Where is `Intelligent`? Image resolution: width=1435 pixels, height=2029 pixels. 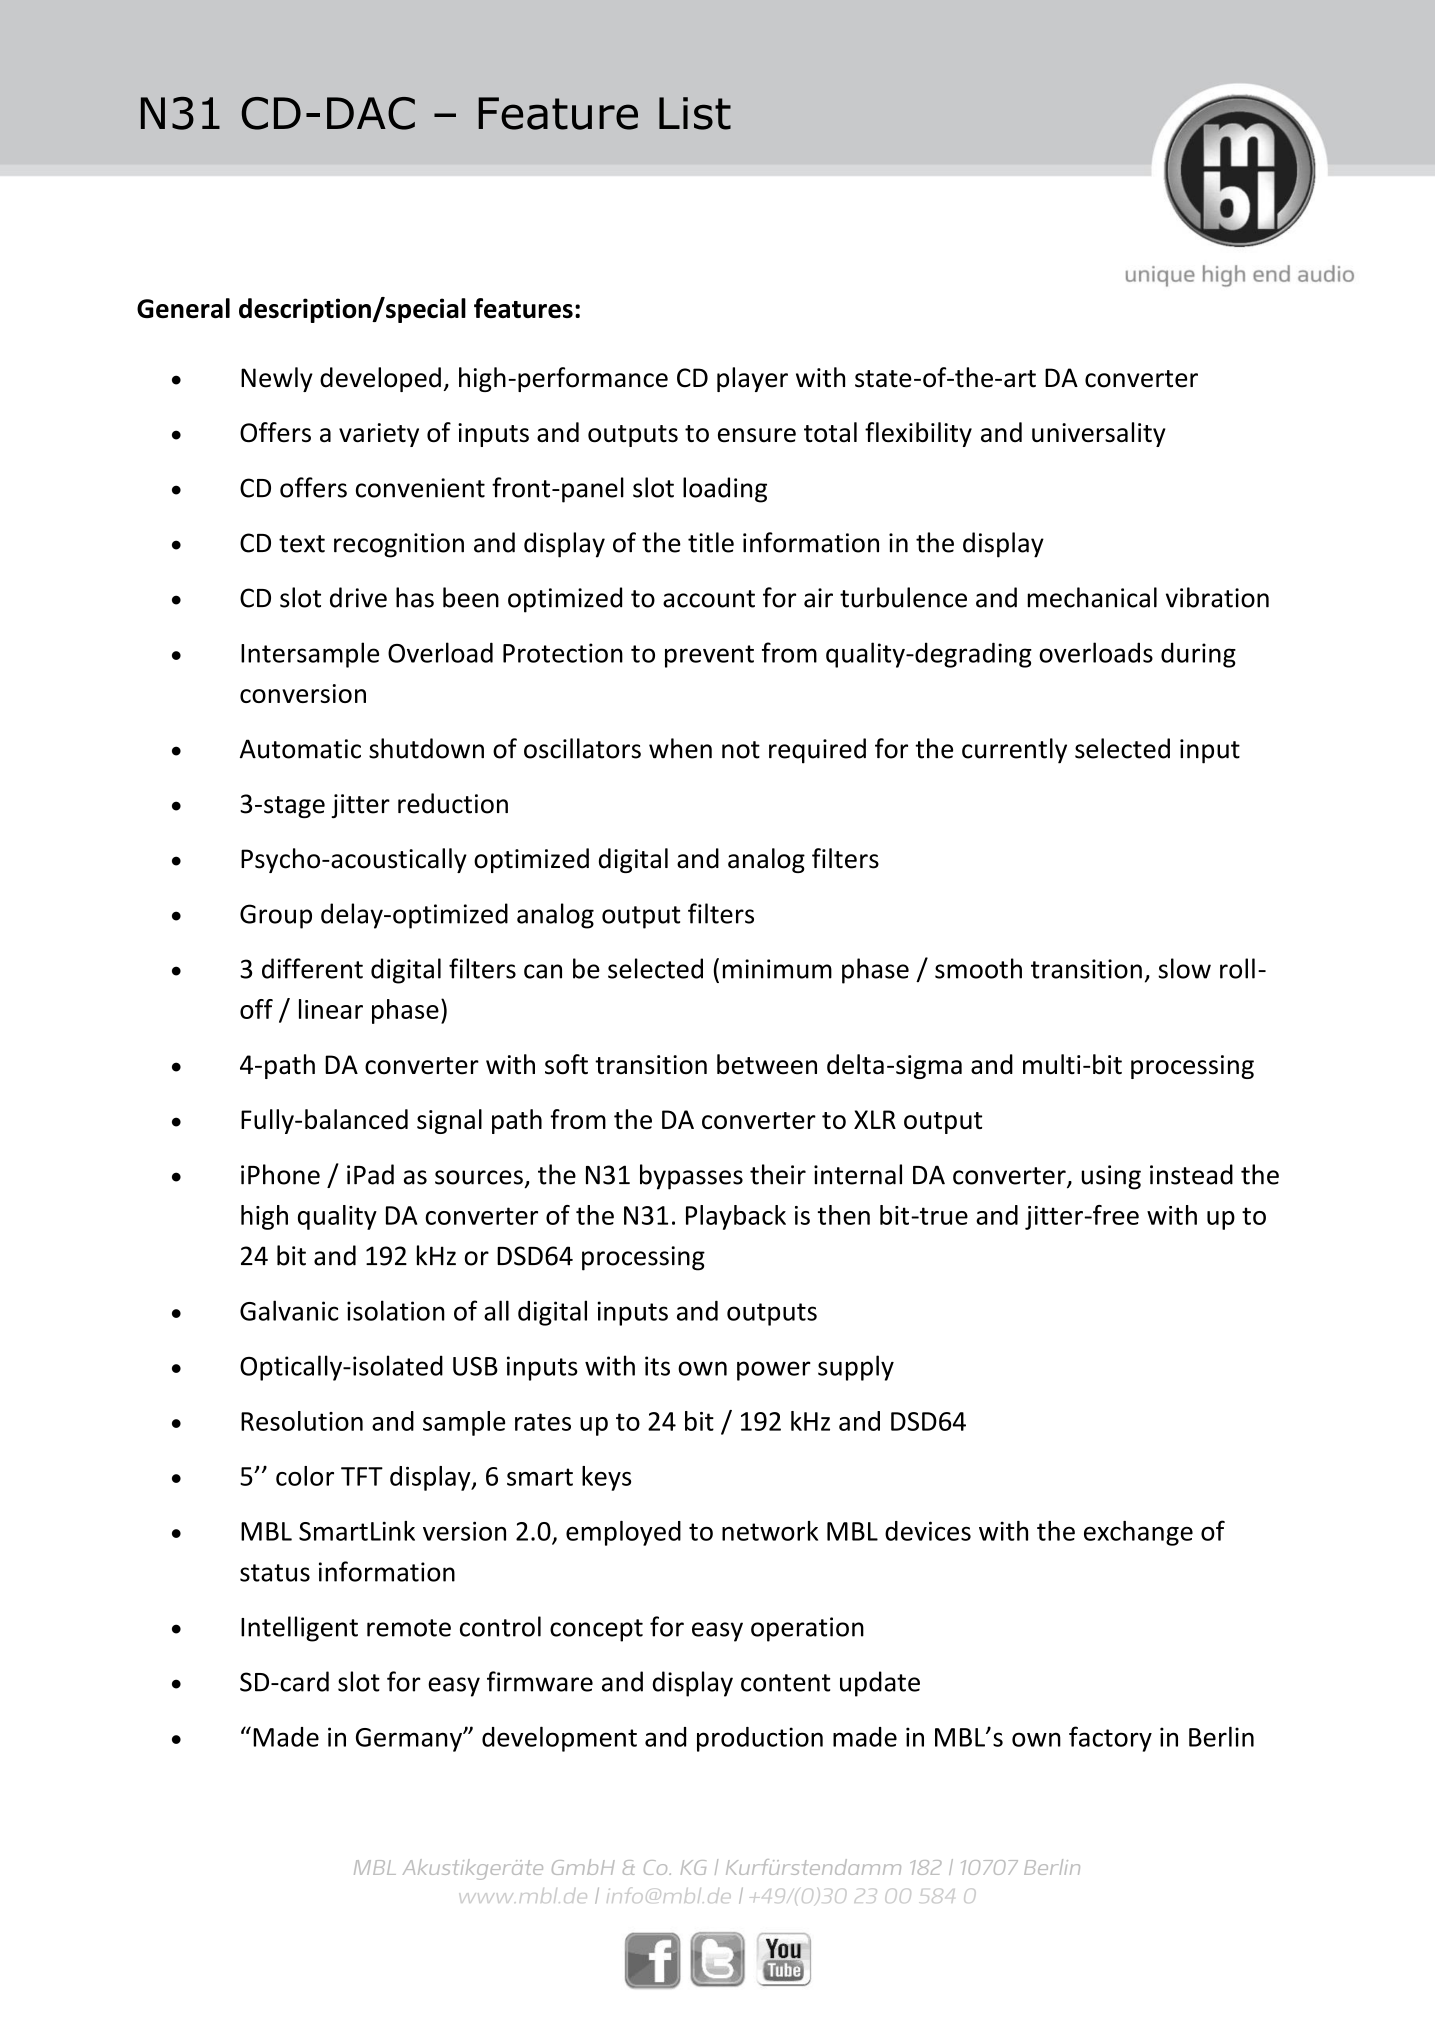 Intelligent is located at coordinates (299, 1629).
